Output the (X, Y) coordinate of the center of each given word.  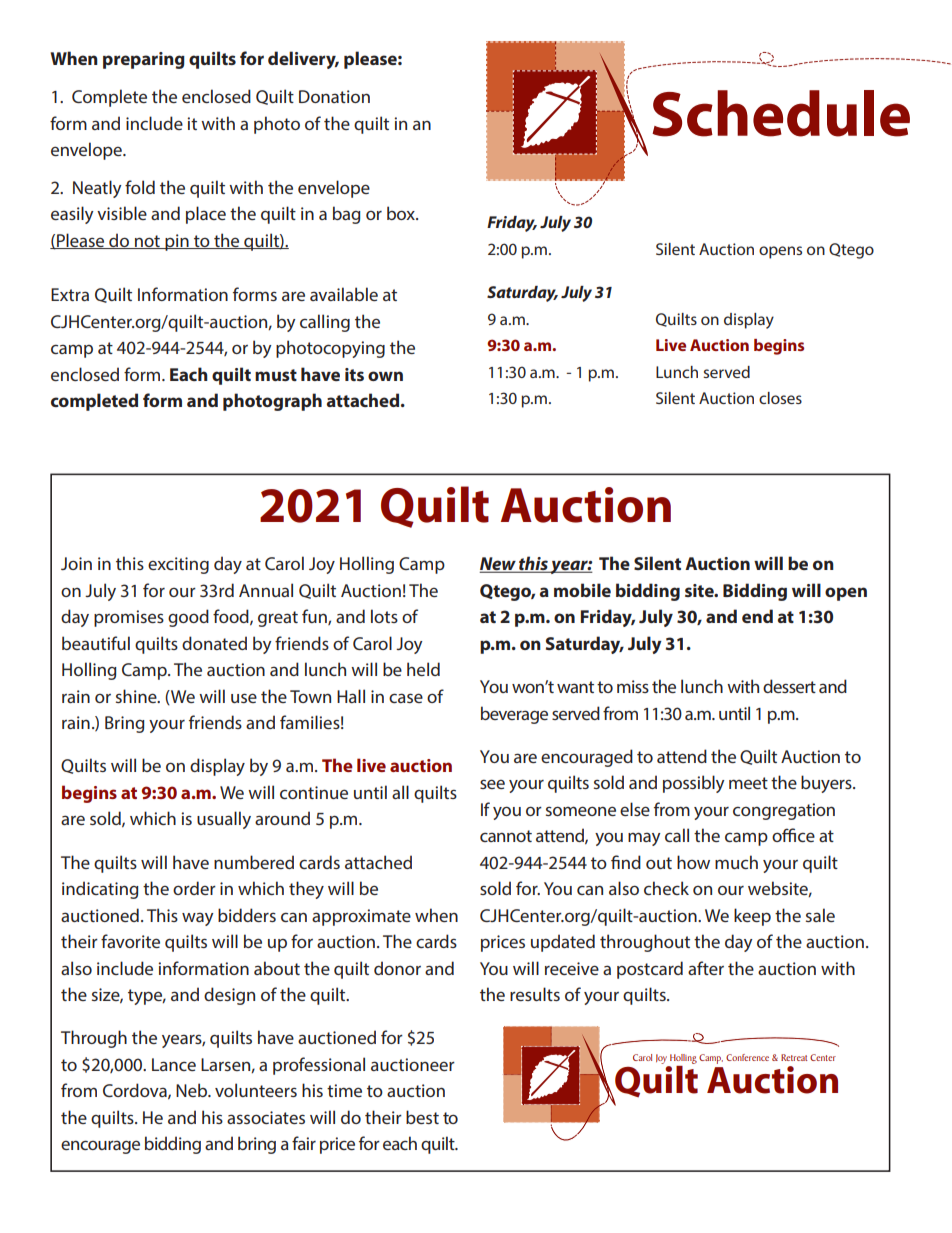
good (188, 618)
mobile (582, 590)
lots (384, 616)
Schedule (781, 113)
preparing (144, 60)
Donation (334, 96)
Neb (193, 1090)
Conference (747, 1057)
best (422, 1117)
